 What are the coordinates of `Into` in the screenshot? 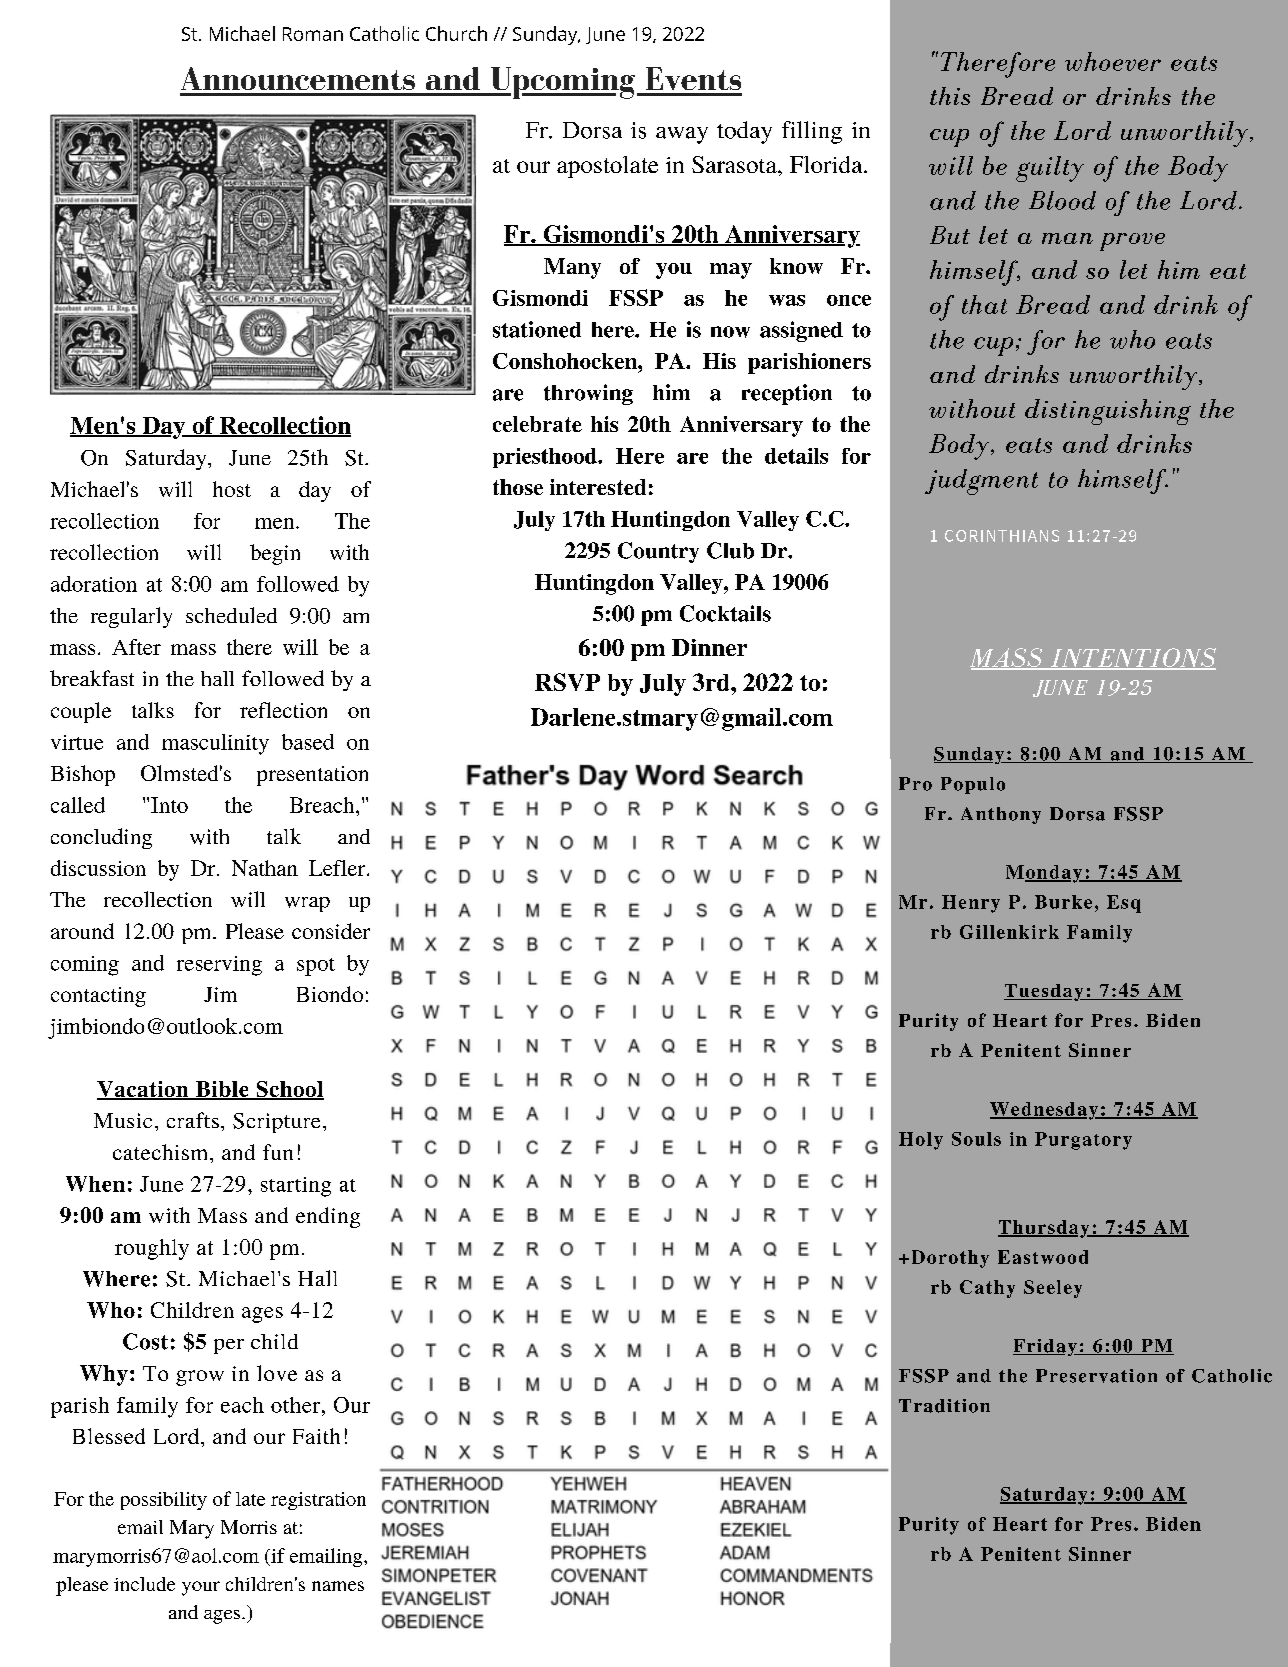 It's located at (169, 805).
